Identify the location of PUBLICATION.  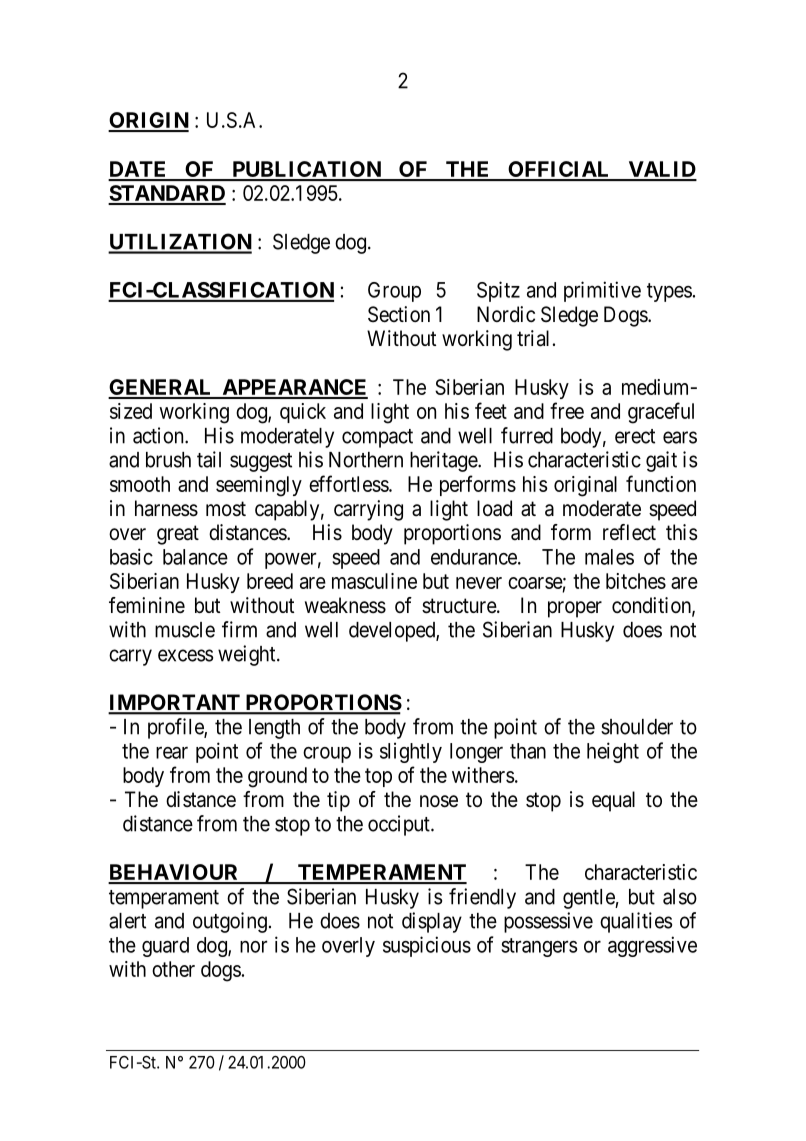
(306, 170).
